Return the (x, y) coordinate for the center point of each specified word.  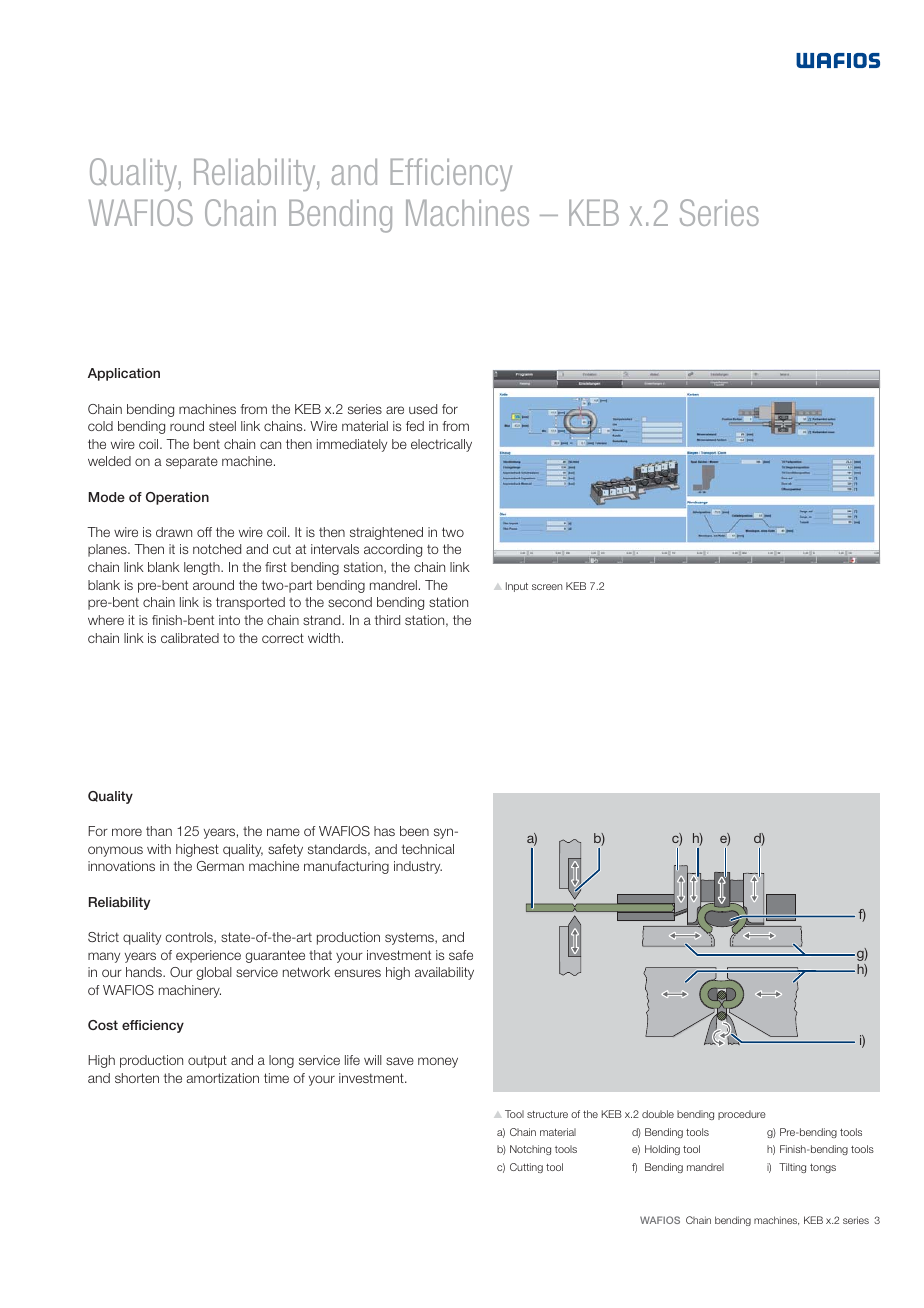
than (159, 831)
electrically (441, 445)
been (414, 831)
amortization (223, 1078)
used (423, 409)
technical (428, 849)
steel (222, 426)
